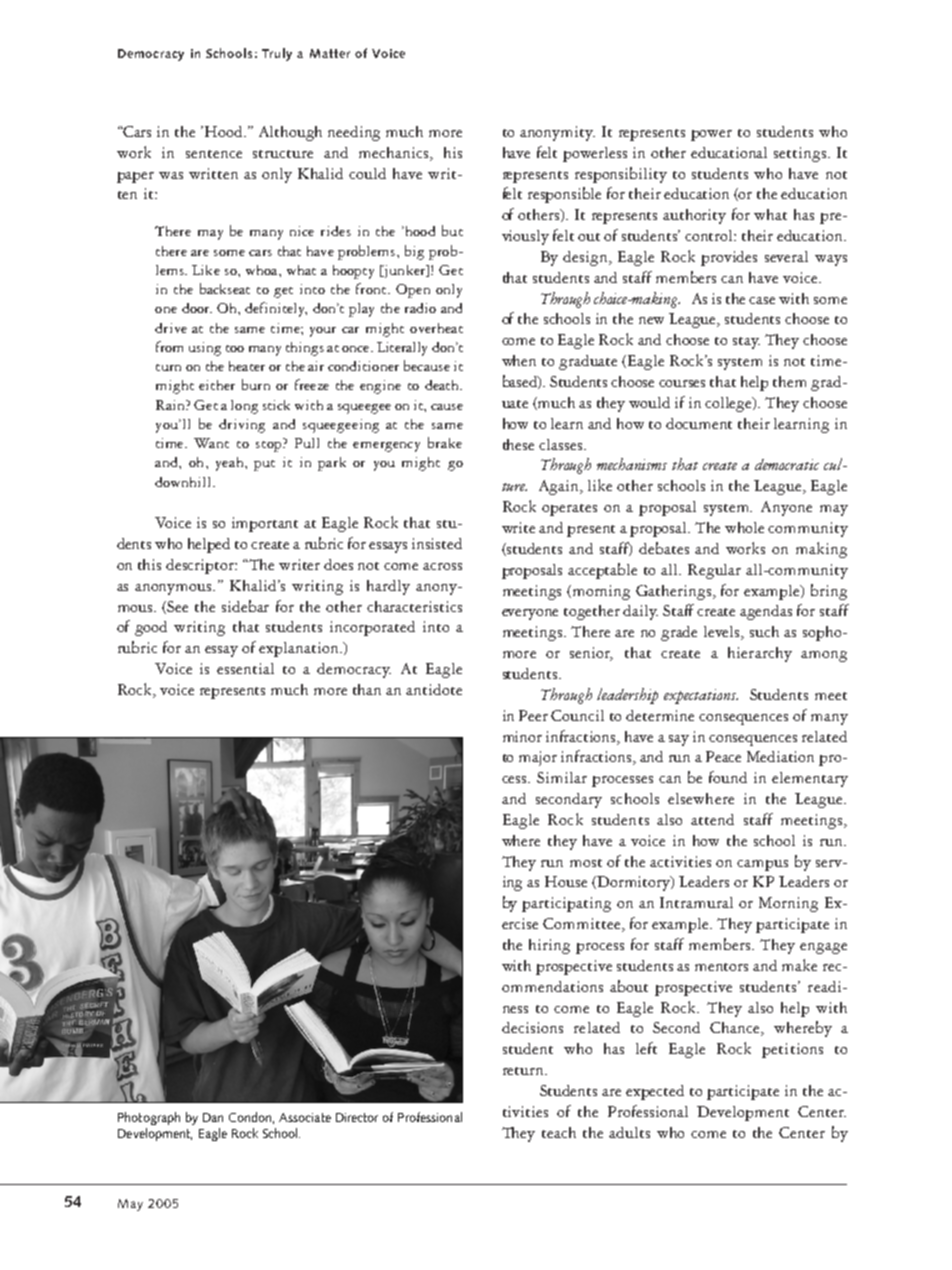 The height and width of the image is (1270, 952). Describe the element at coordinates (242, 426) in the image. I see `driving` at that location.
